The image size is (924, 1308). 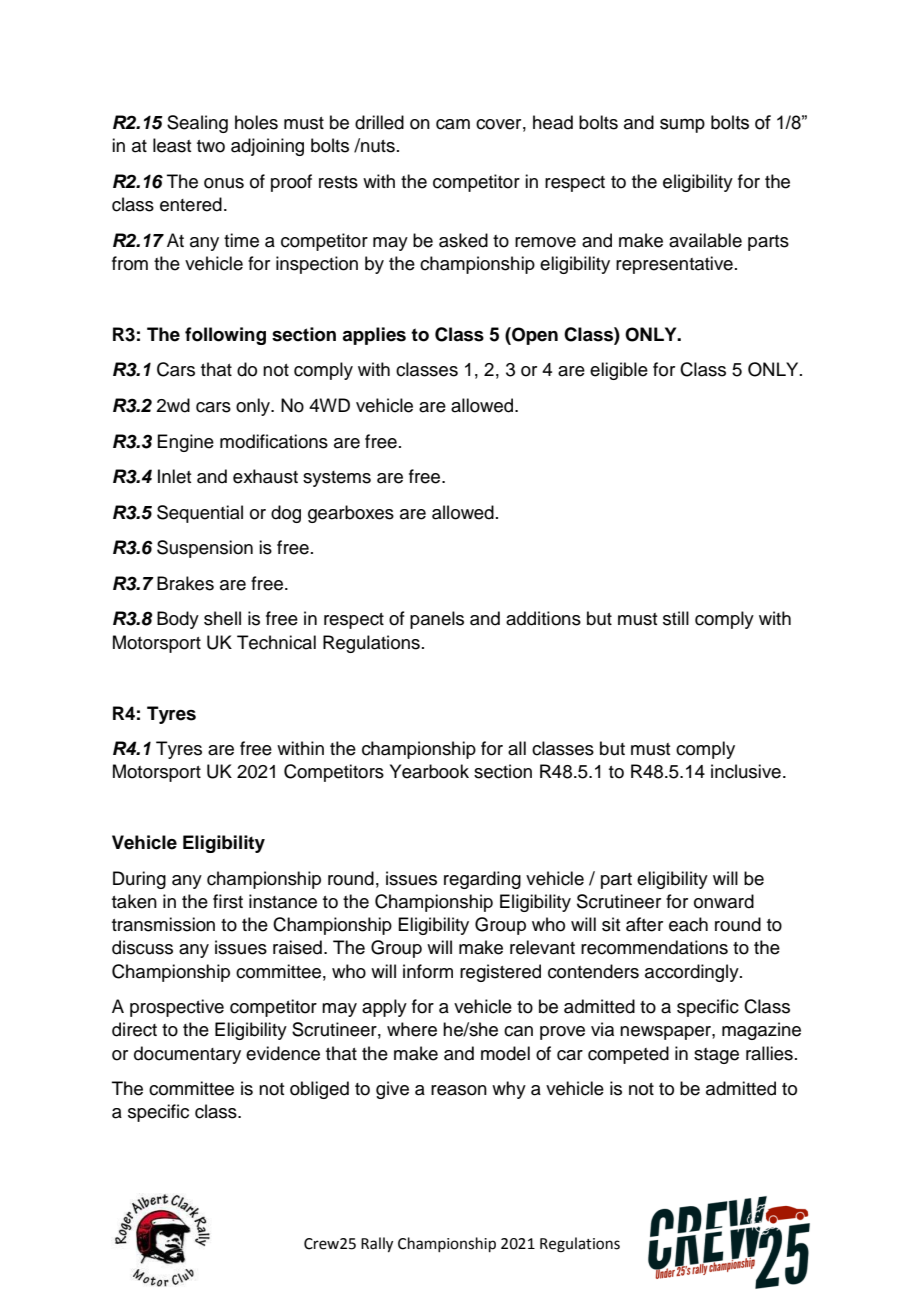 What do you see at coordinates (682, 126) in the screenshot?
I see `sump` at bounding box center [682, 126].
